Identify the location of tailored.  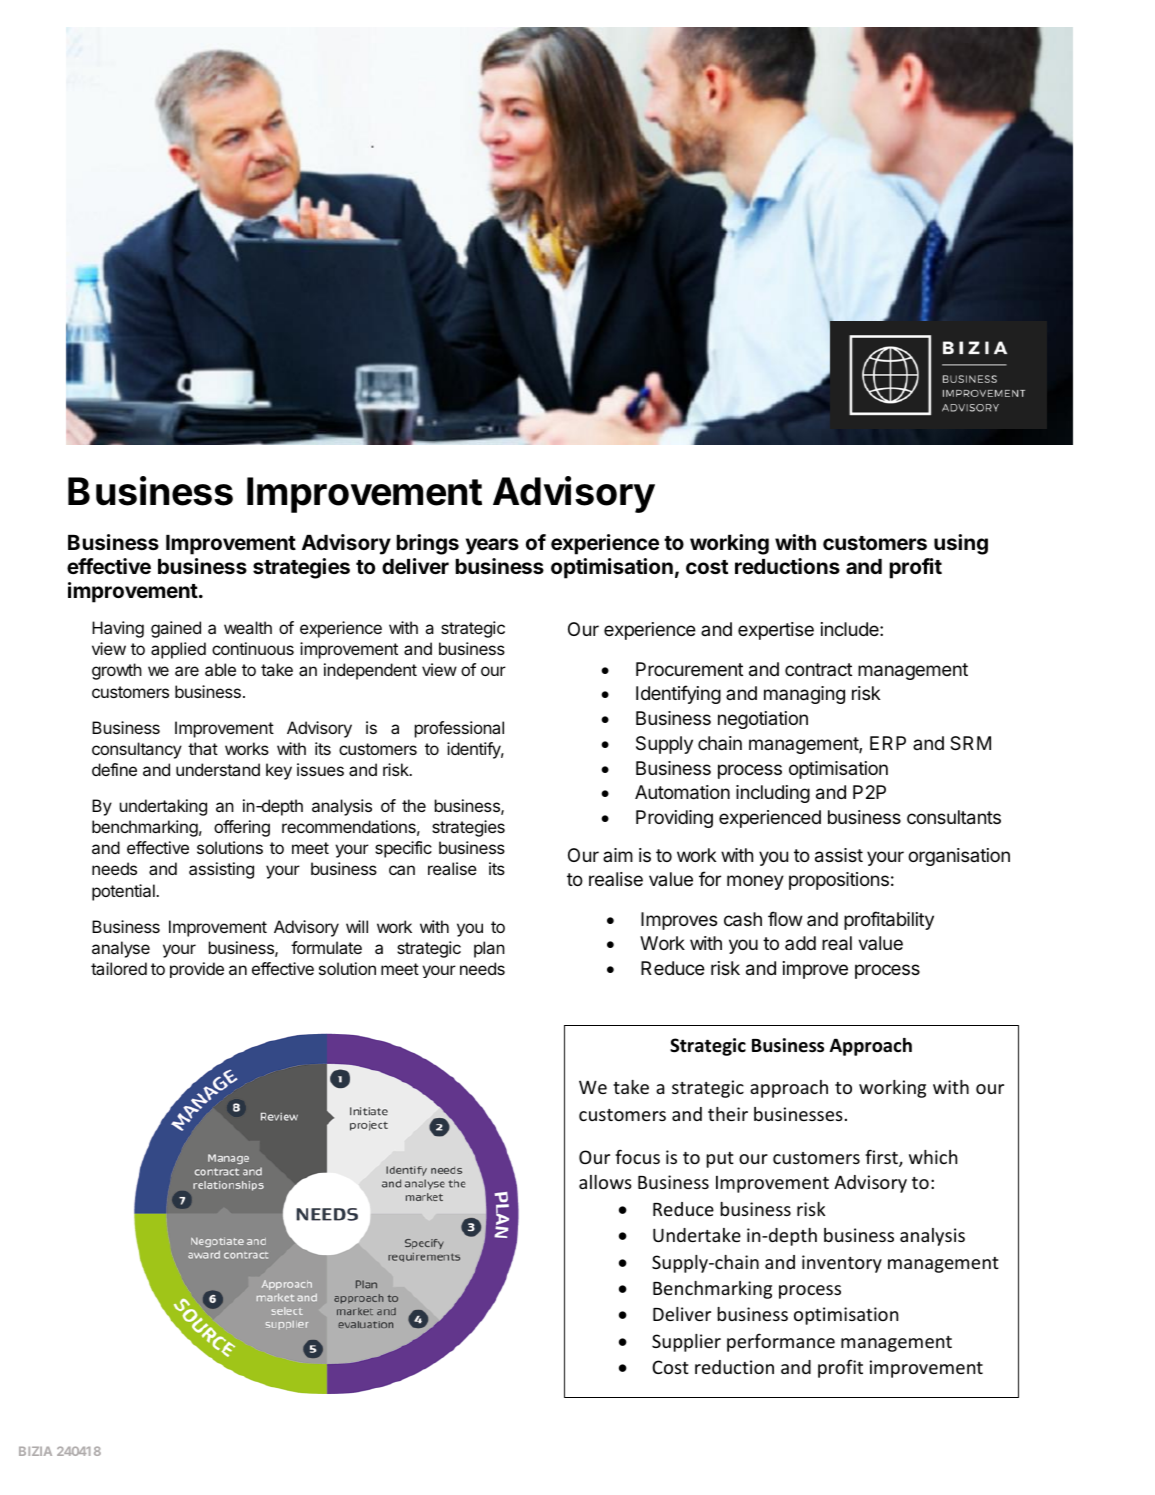
(119, 968).
